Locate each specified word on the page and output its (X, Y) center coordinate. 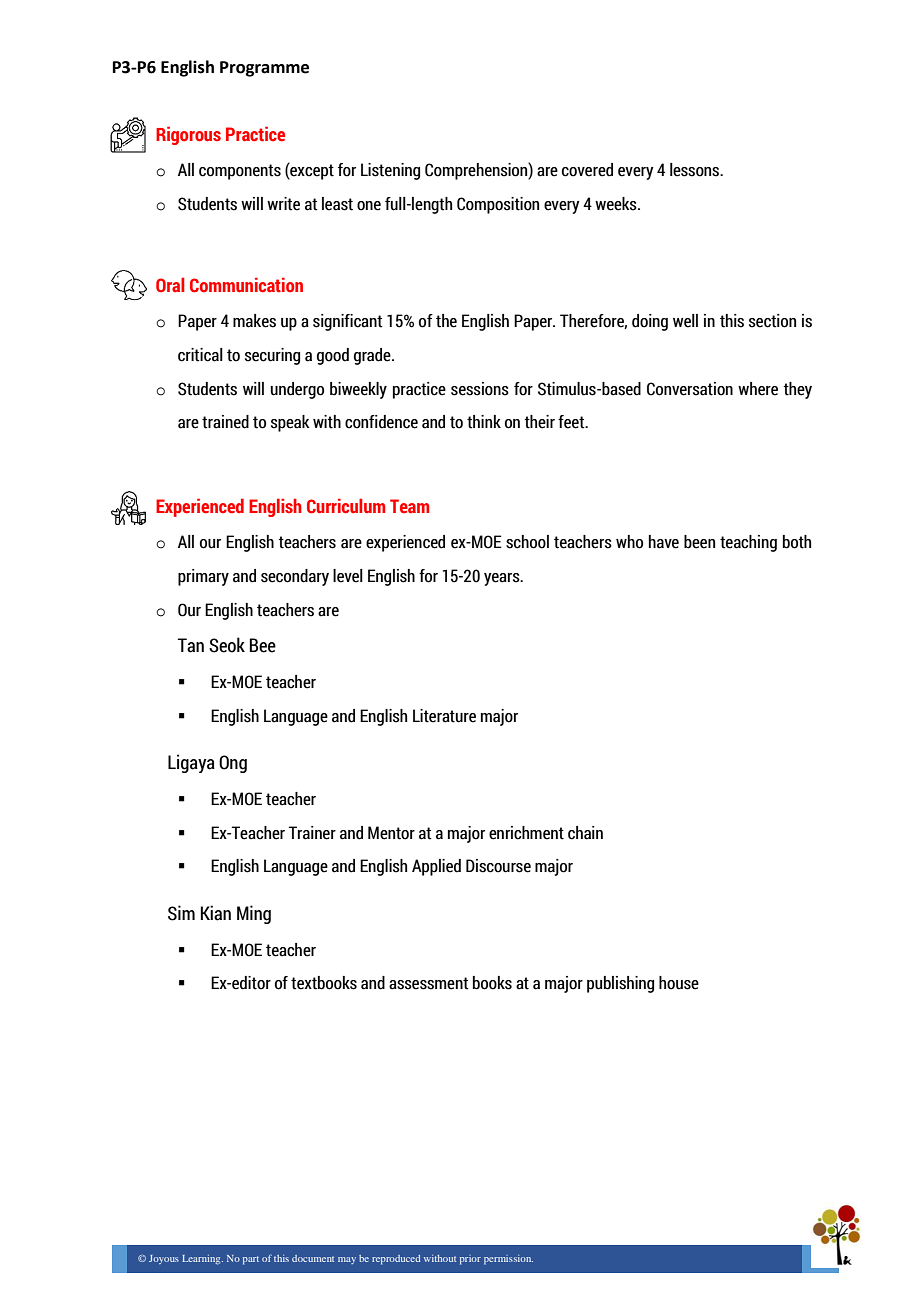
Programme (264, 69)
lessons (696, 170)
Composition (498, 205)
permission (508, 1260)
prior (470, 1260)
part (251, 1260)
